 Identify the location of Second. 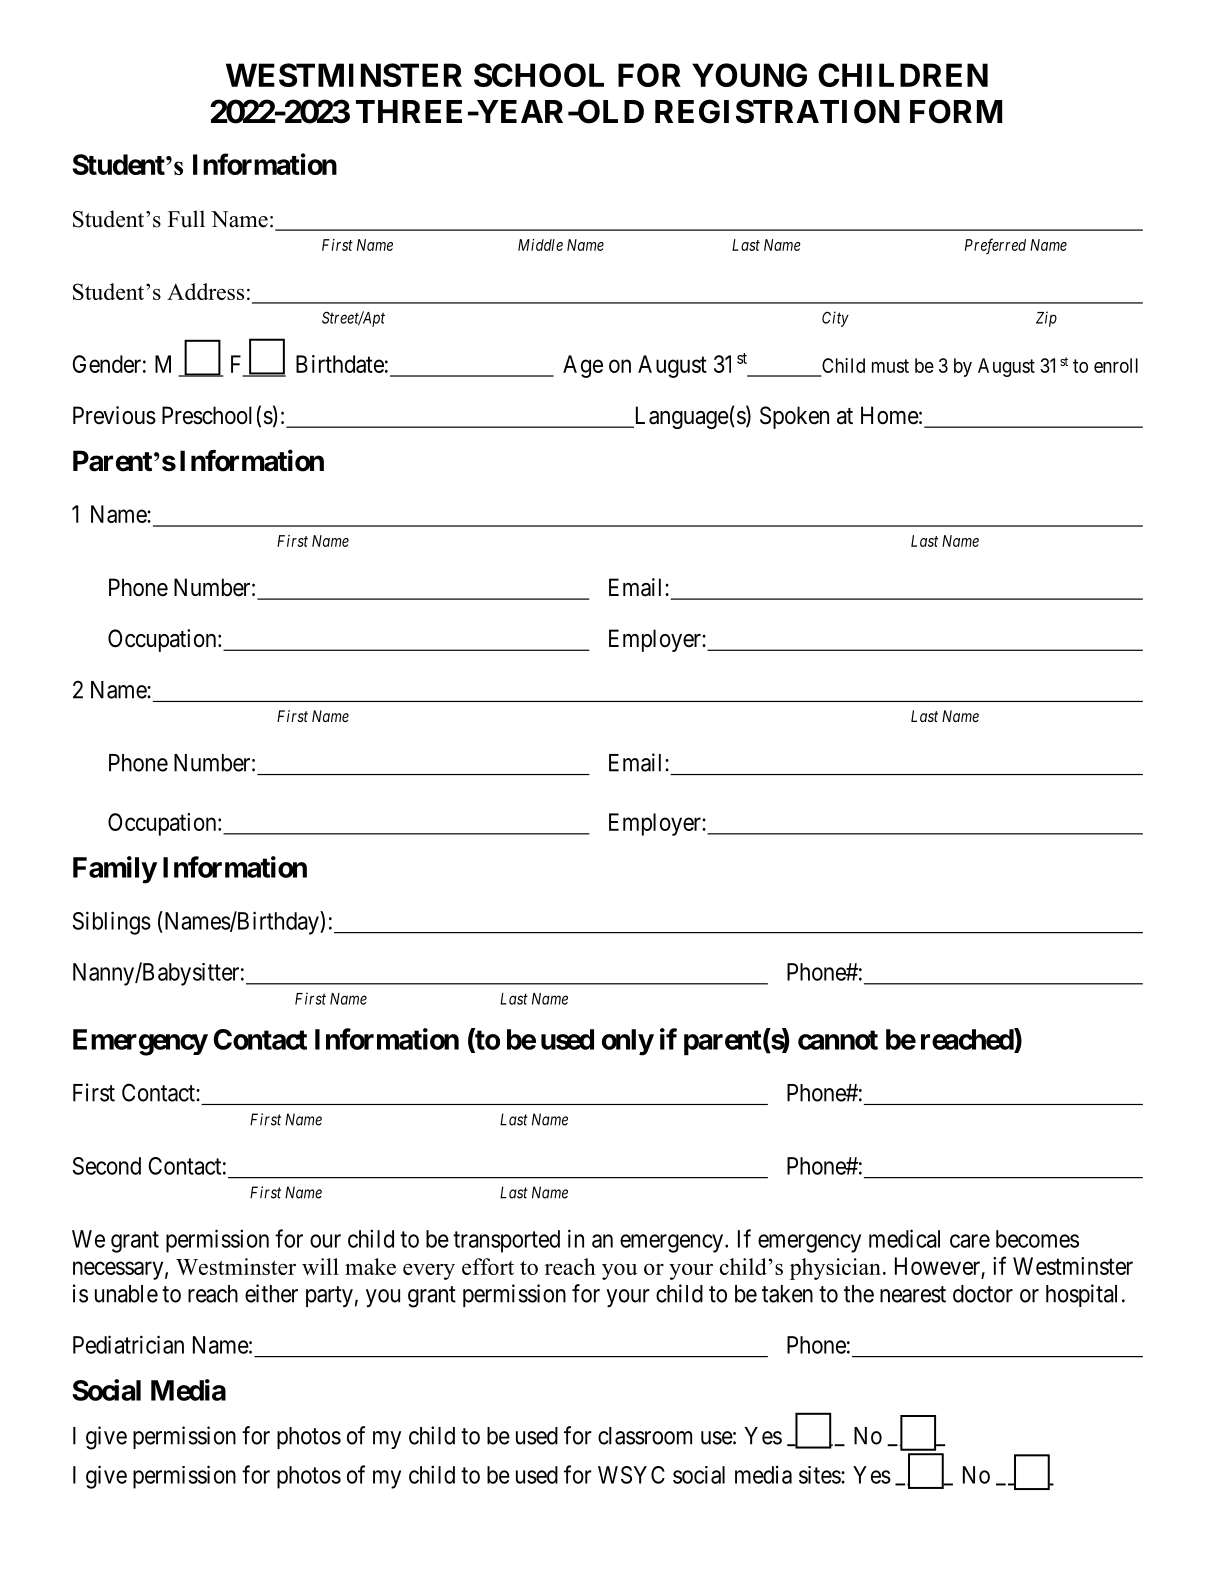
(107, 1166).
